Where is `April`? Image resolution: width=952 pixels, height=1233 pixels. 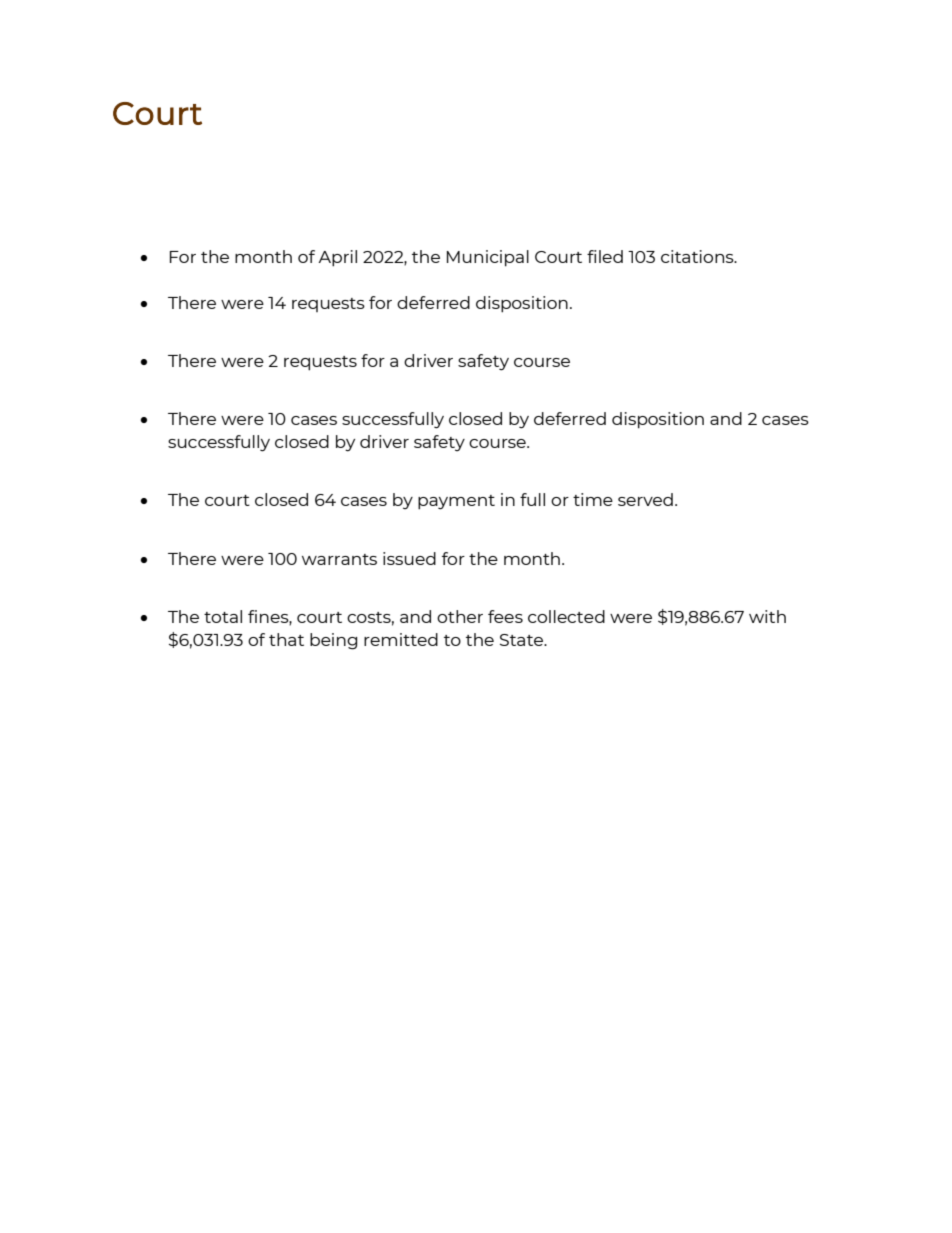
April is located at coordinates (337, 258).
